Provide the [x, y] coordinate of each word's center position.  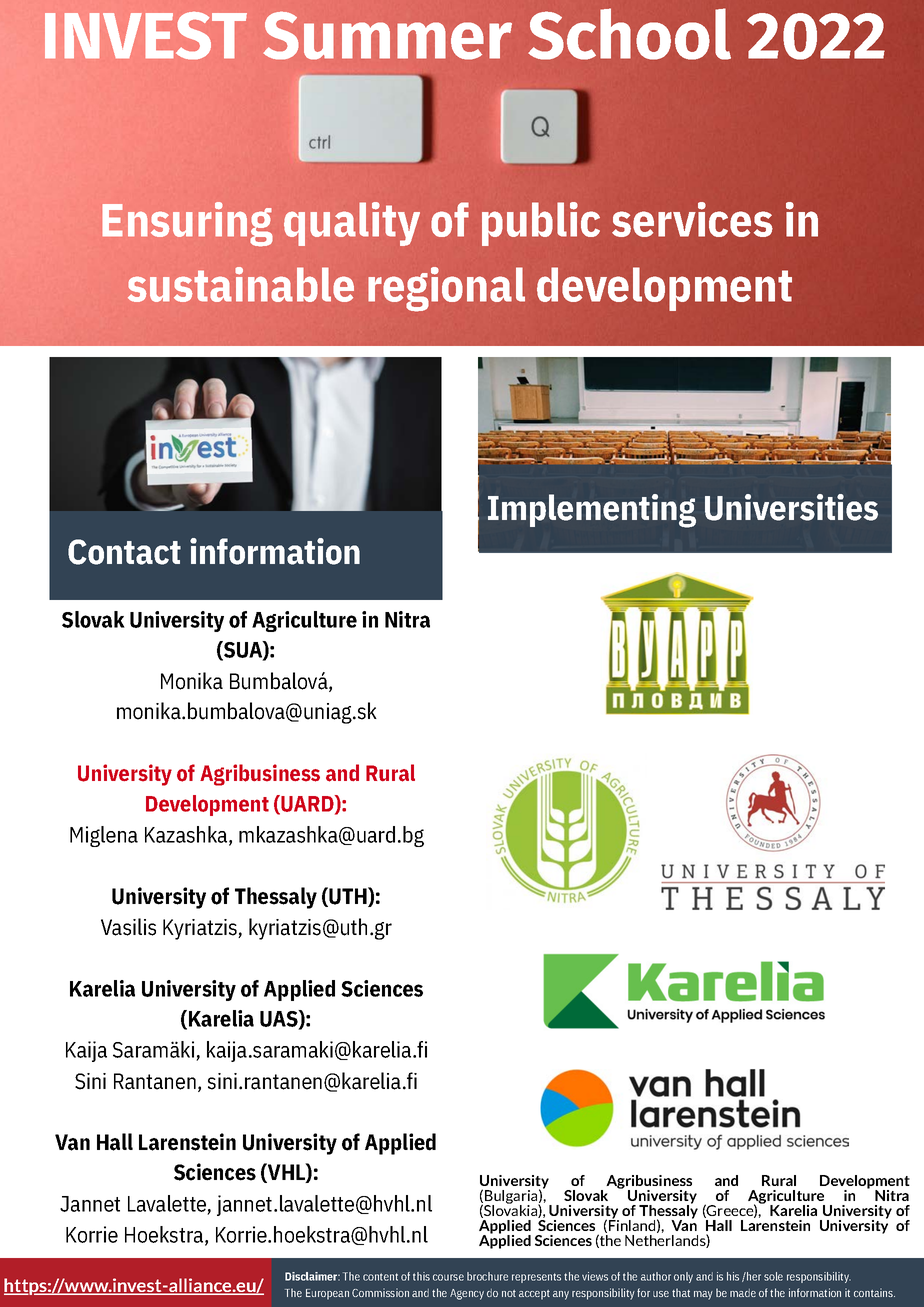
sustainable [241, 284]
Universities [791, 507]
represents [536, 1278]
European [327, 1294]
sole [773, 1276]
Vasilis [128, 927]
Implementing [592, 511]
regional [446, 289]
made [743, 1293]
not [509, 1293]
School [629, 34]
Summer [387, 35]
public [541, 224]
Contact [124, 552]
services [692, 219]
